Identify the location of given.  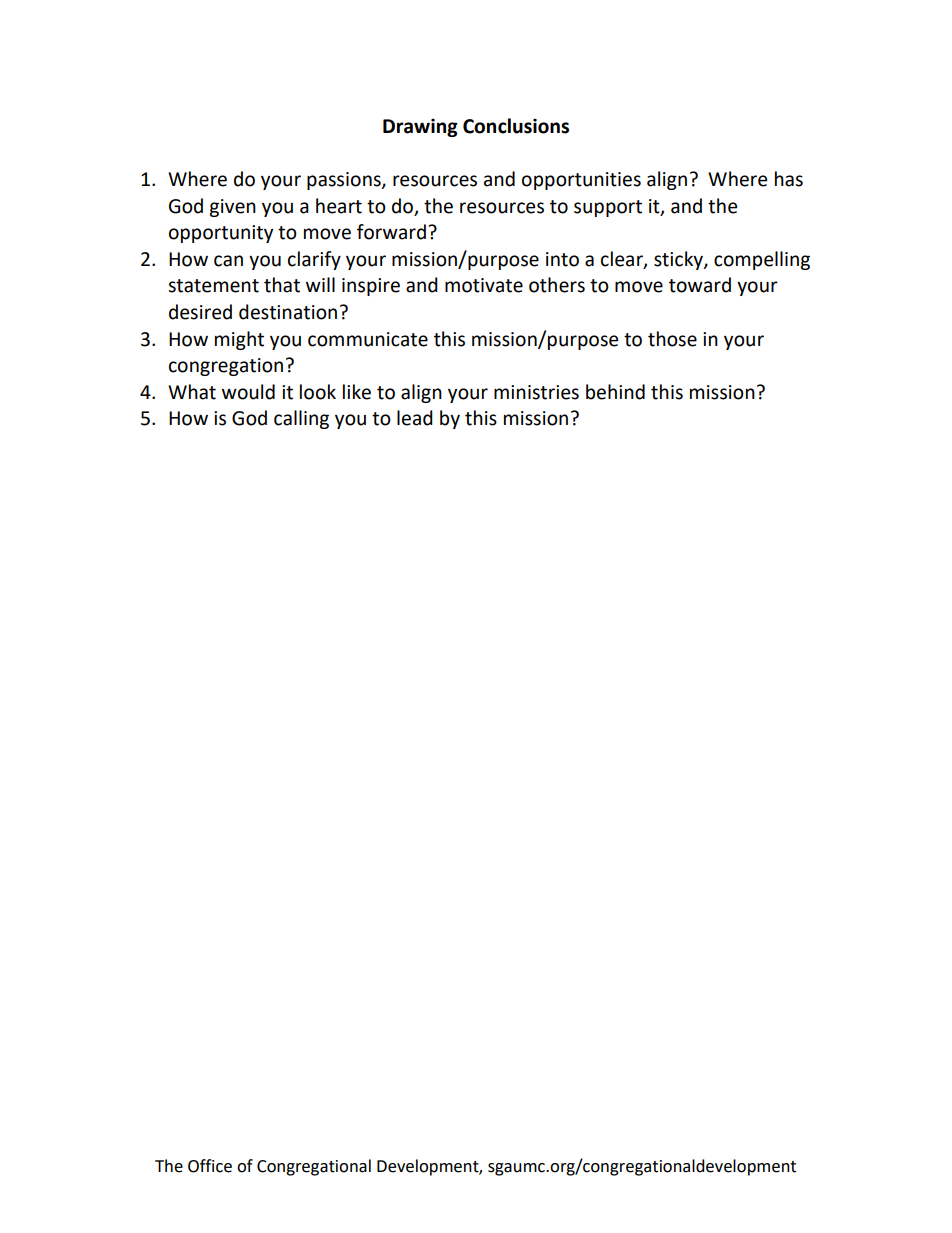
(232, 208).
